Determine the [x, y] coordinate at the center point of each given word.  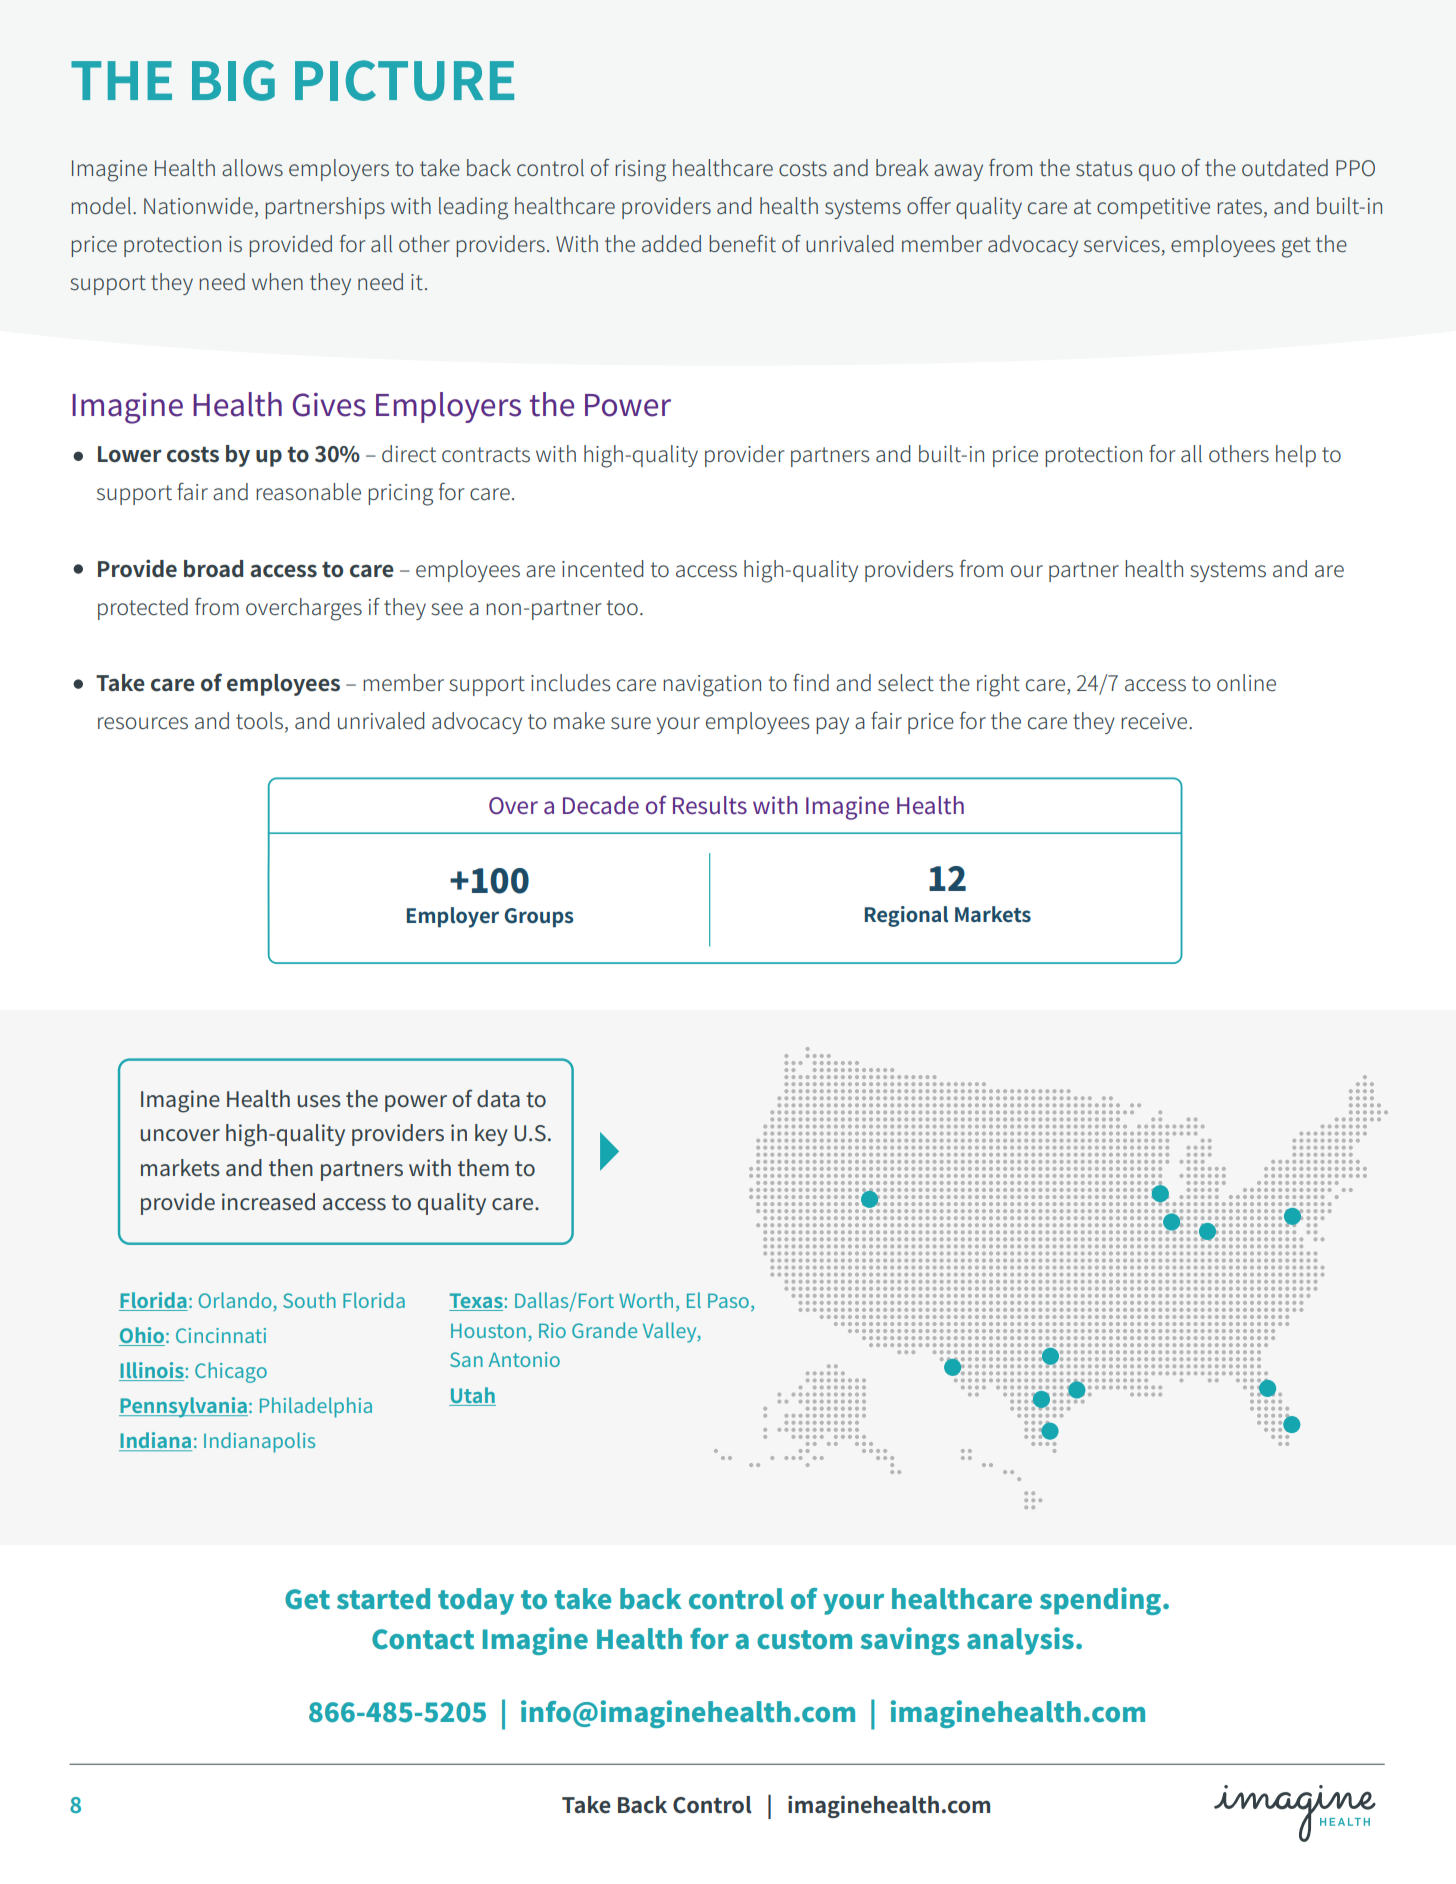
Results [710, 805]
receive [1155, 721]
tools [261, 722]
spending [1100, 1601]
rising [640, 171]
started [383, 1599]
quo [1157, 172]
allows [252, 168]
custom [804, 1640]
